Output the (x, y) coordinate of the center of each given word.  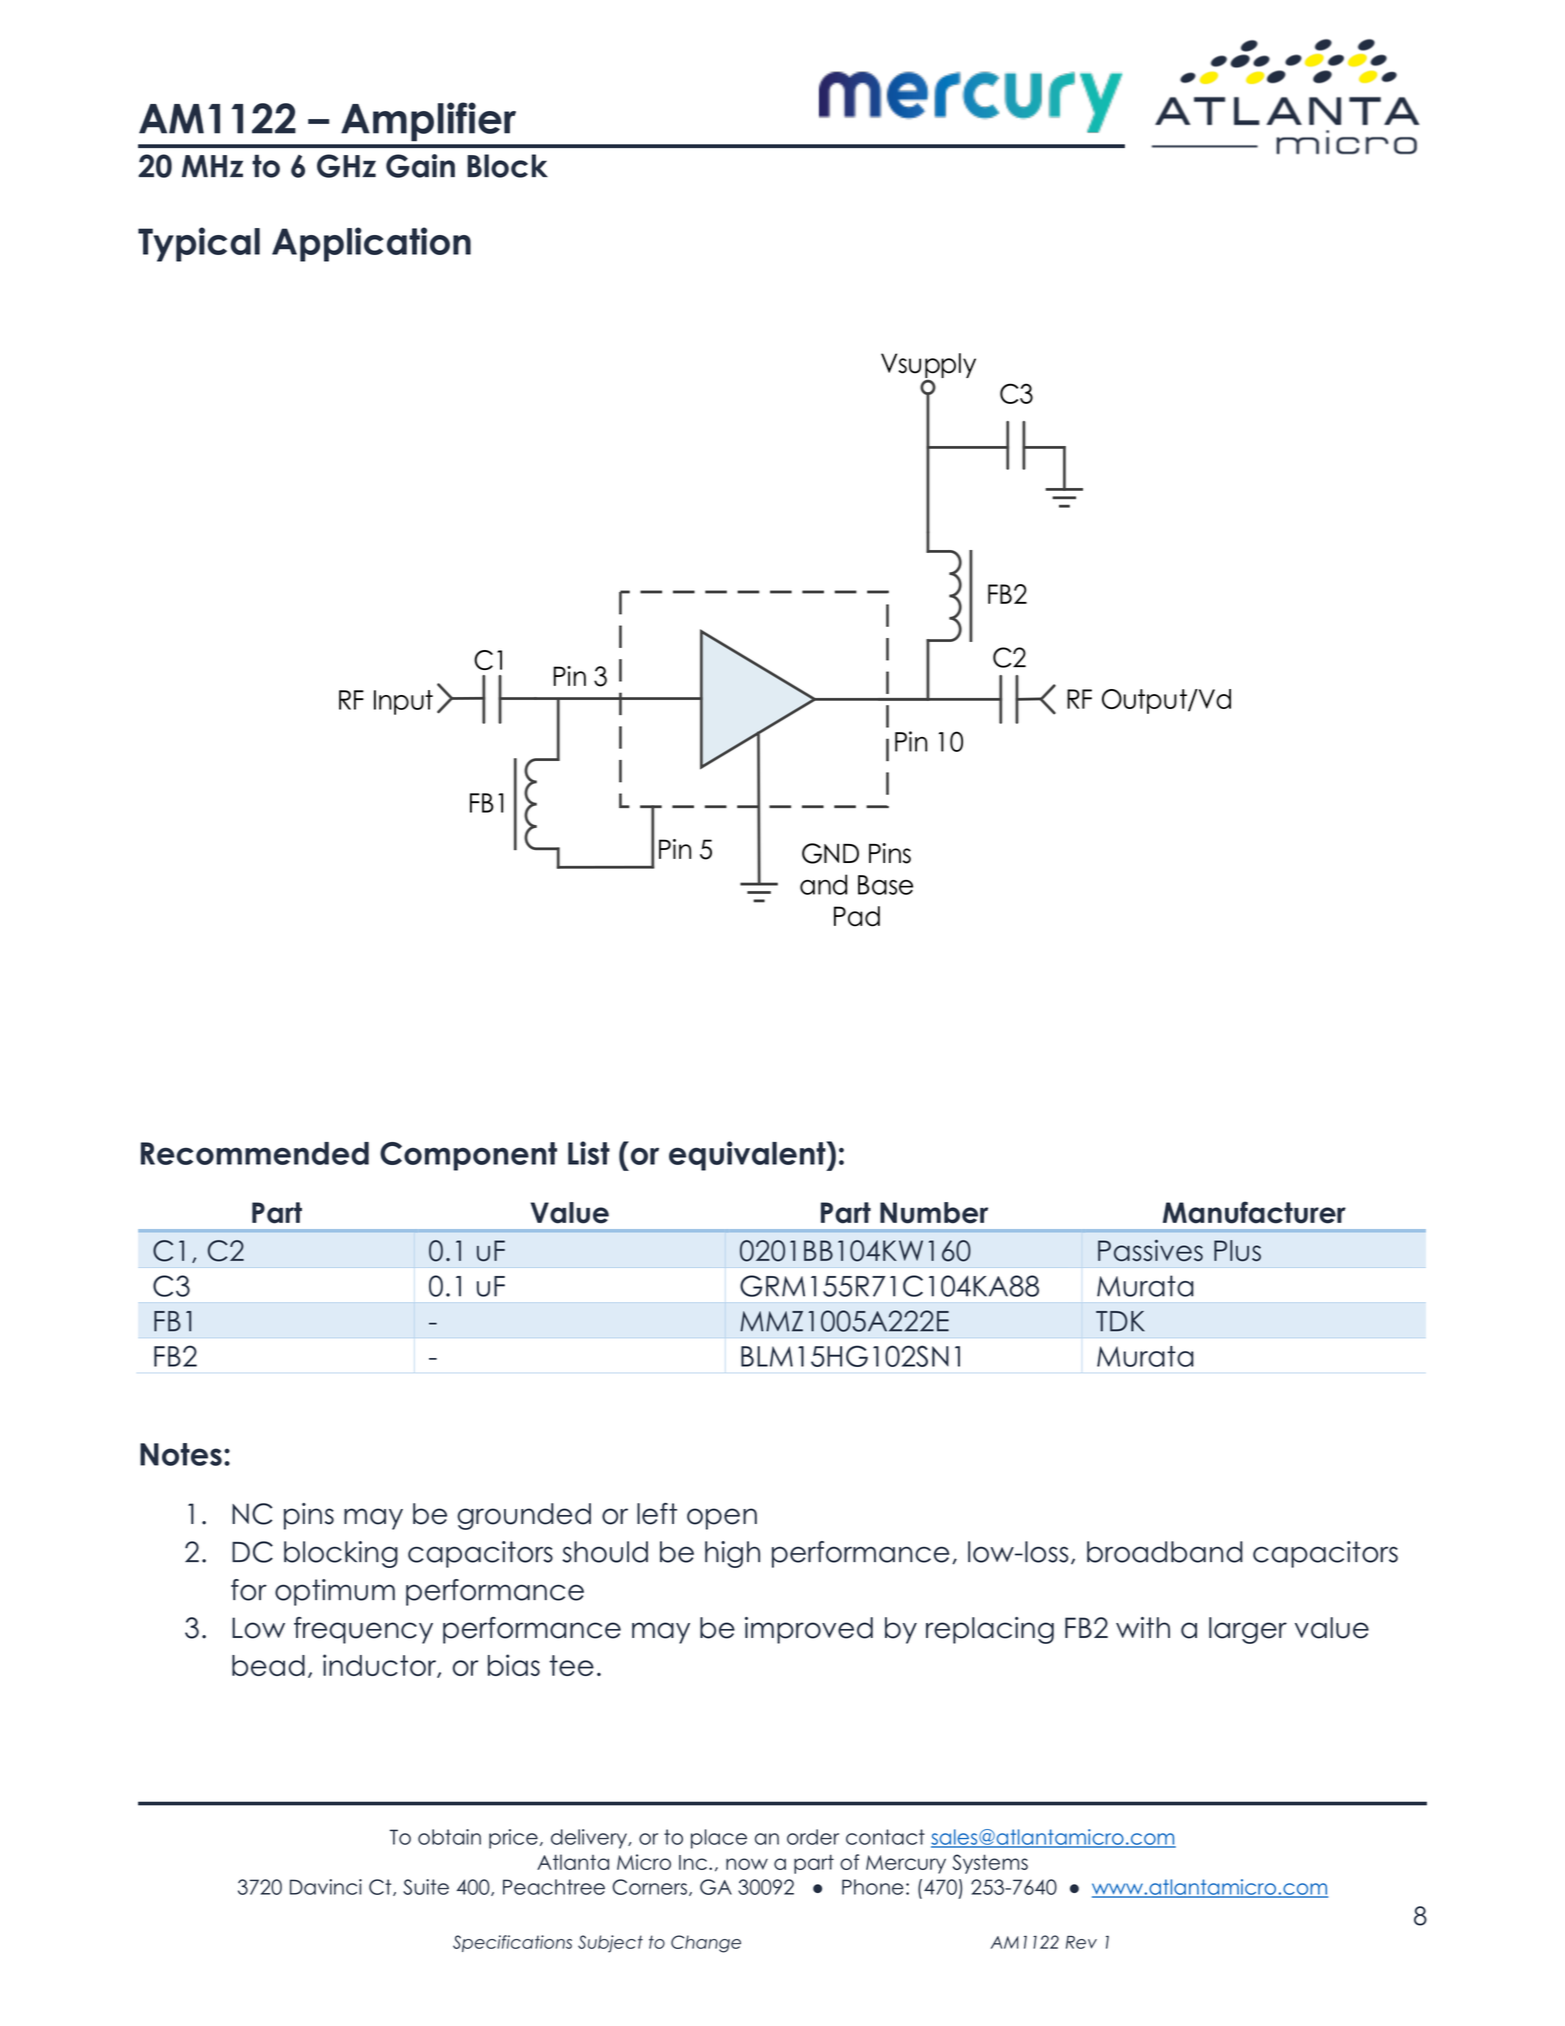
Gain (420, 166)
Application (371, 244)
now (747, 1864)
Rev (1081, 1942)
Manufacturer (1254, 1212)
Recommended (255, 1153)
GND (830, 853)
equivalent (748, 1156)
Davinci (326, 1887)
